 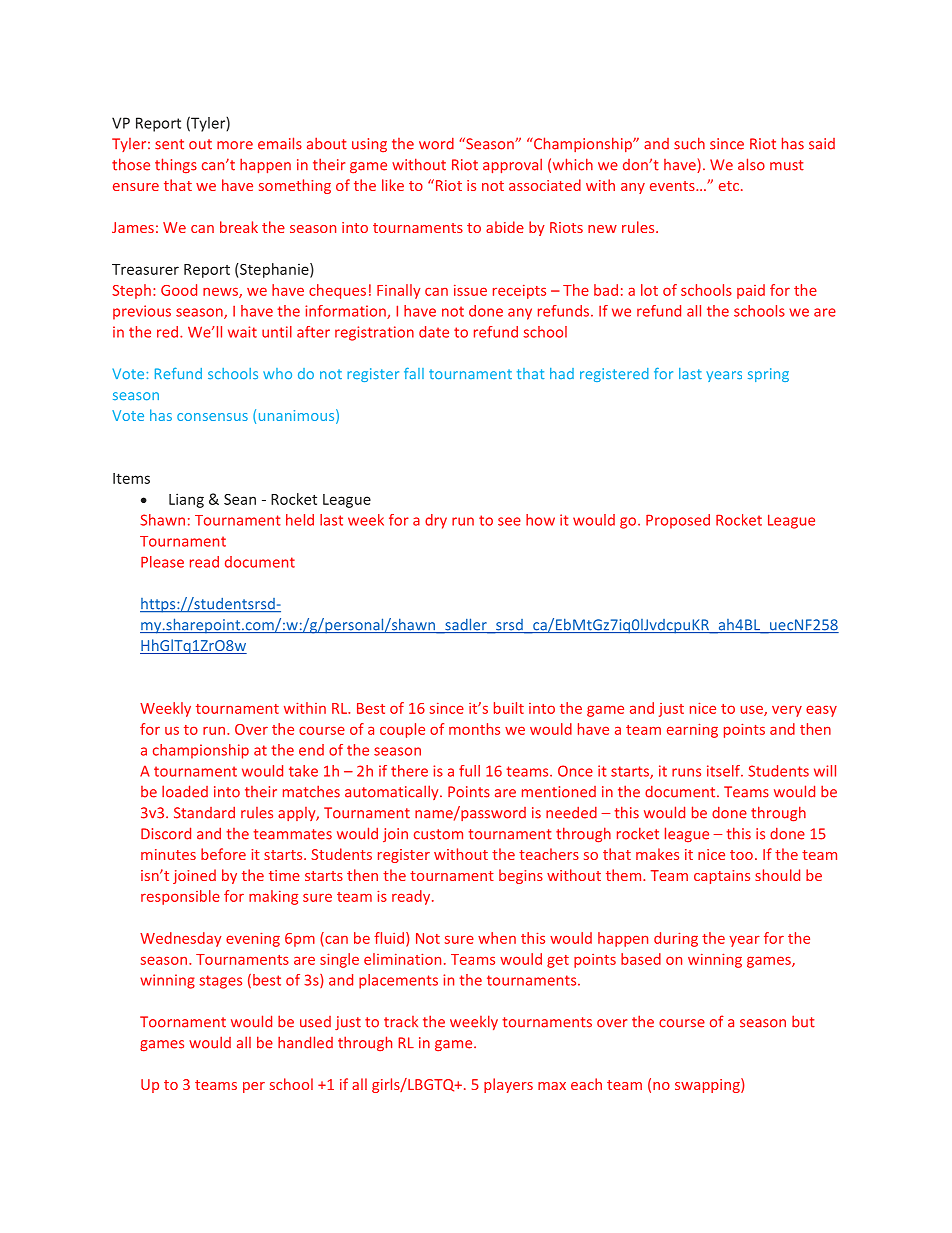 I want to click on approval, so click(x=512, y=165).
